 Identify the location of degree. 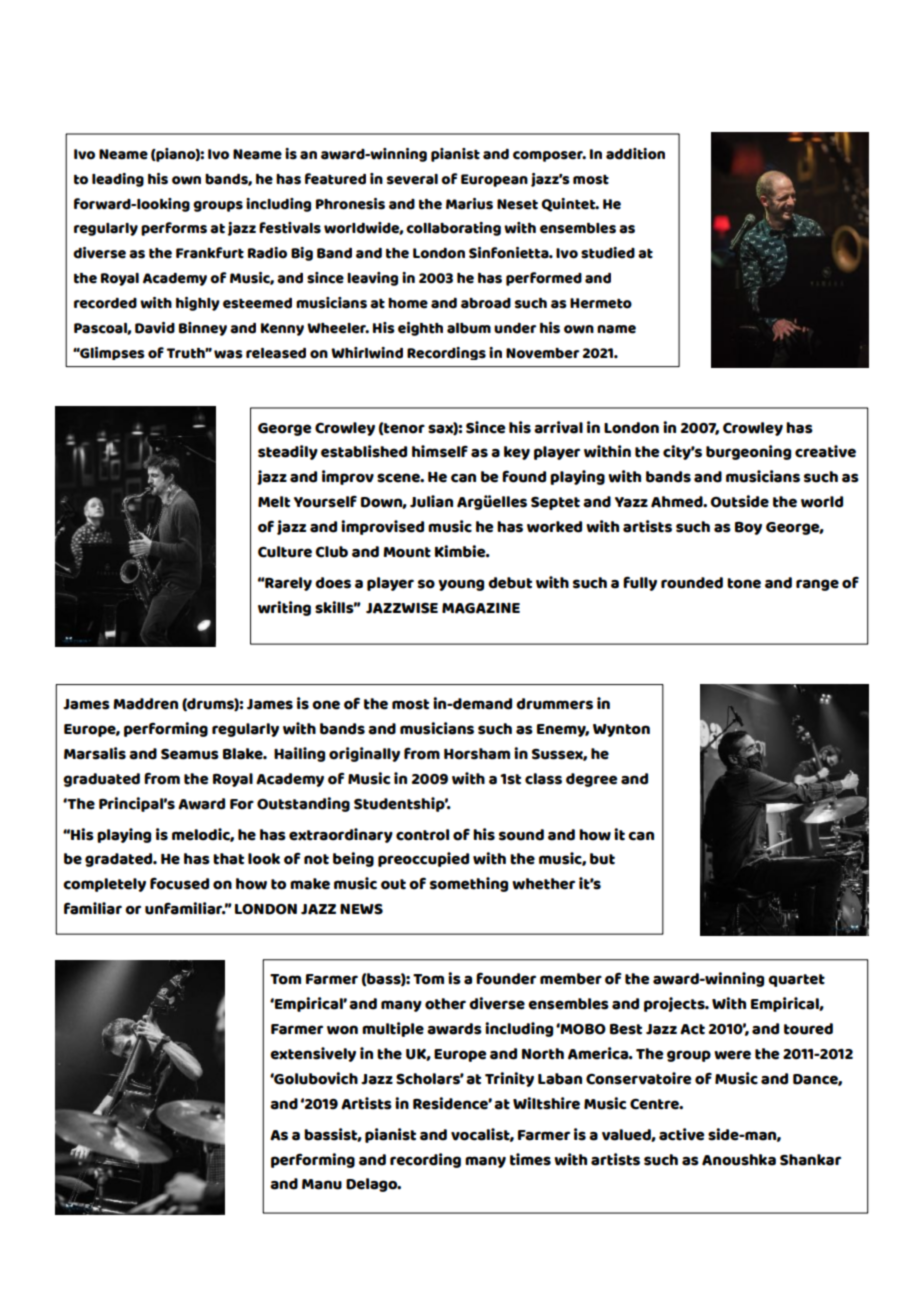
(591, 780).
